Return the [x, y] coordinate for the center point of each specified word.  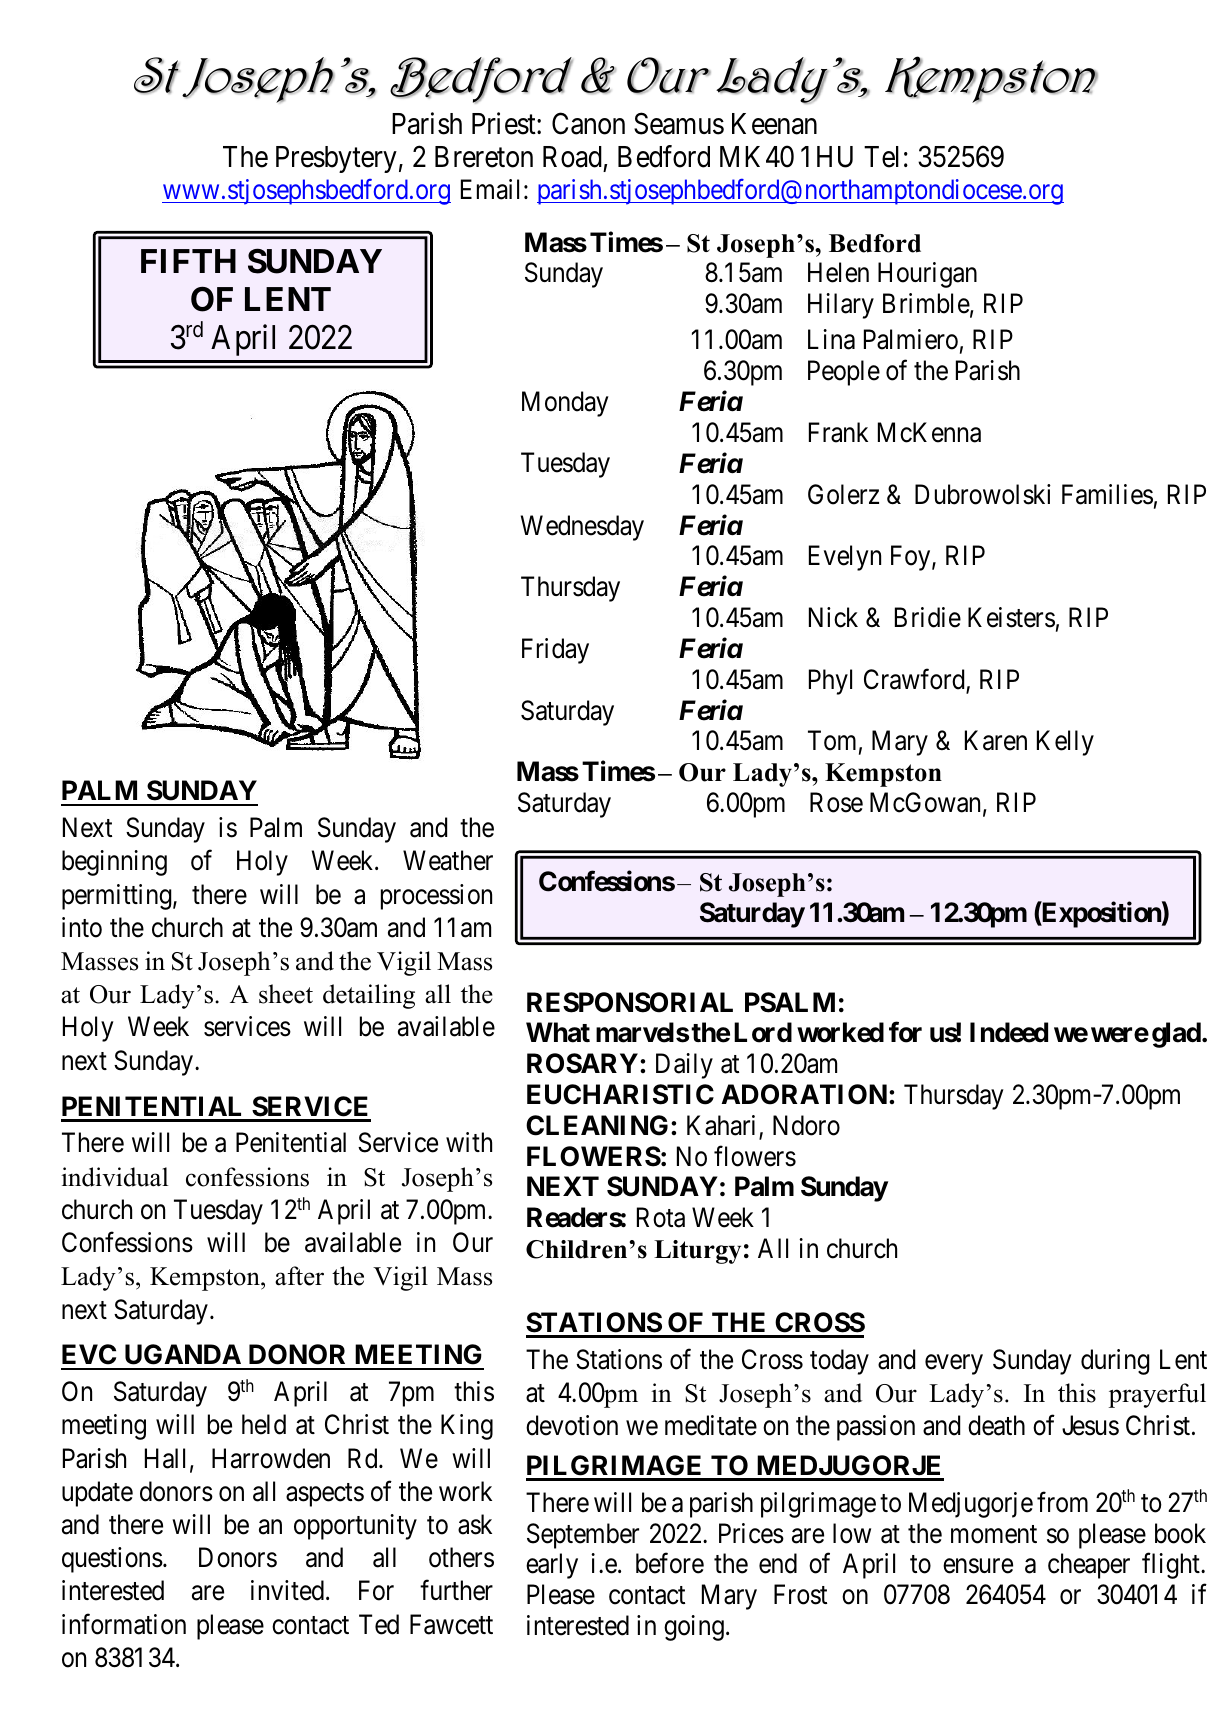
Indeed [1009, 1032]
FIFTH [188, 261]
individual [114, 1177]
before [670, 1563]
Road [572, 157]
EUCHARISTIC [620, 1094]
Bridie [928, 617]
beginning [114, 863]
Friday [555, 651]
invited [289, 1590]
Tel [881, 157]
